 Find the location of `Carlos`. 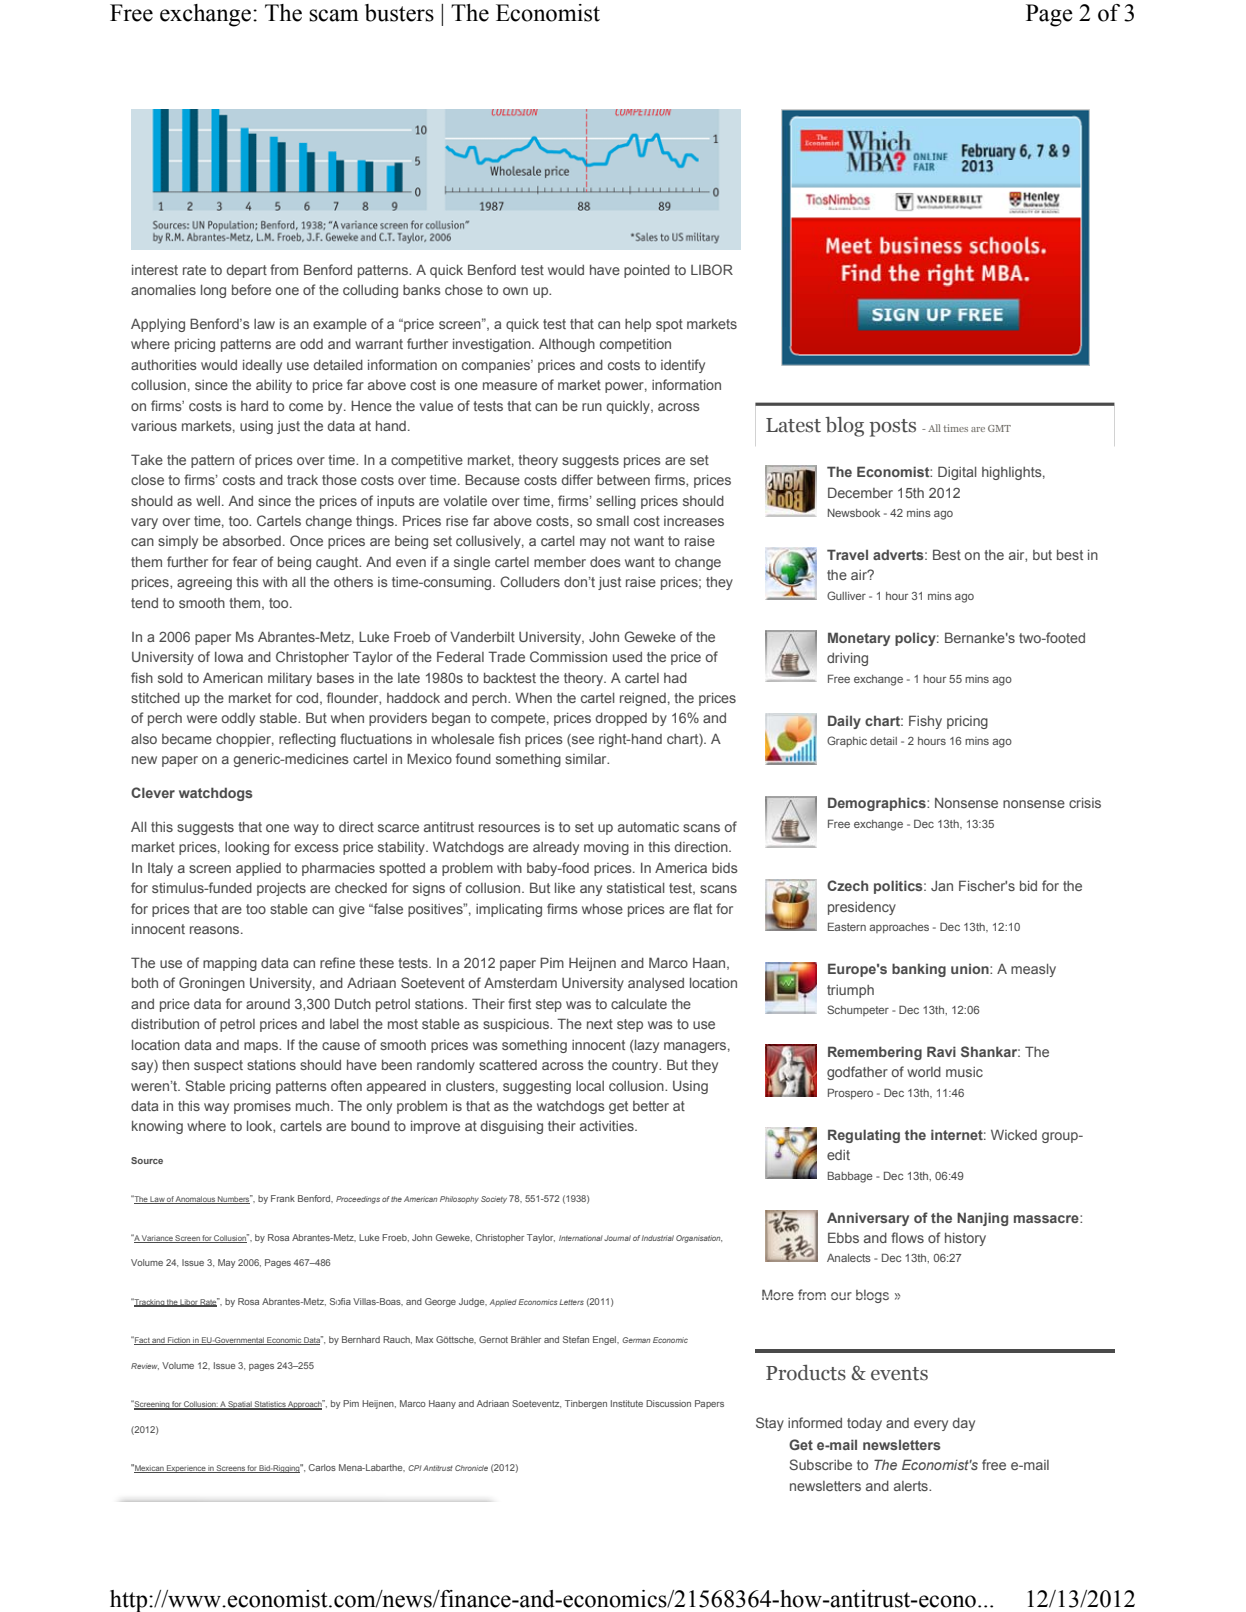

Carlos is located at coordinates (322, 1467).
